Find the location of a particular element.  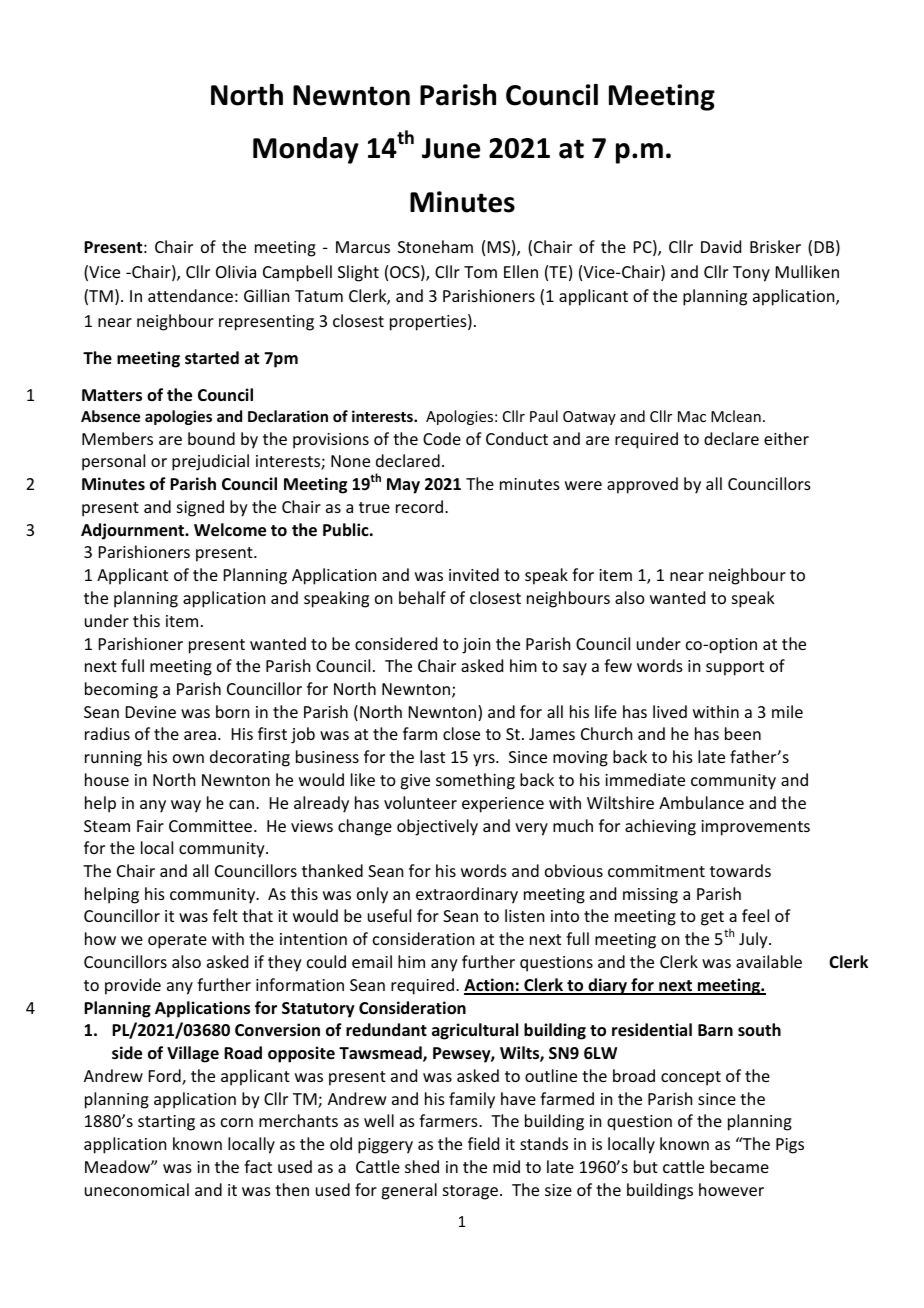

June is located at coordinates (451, 148).
